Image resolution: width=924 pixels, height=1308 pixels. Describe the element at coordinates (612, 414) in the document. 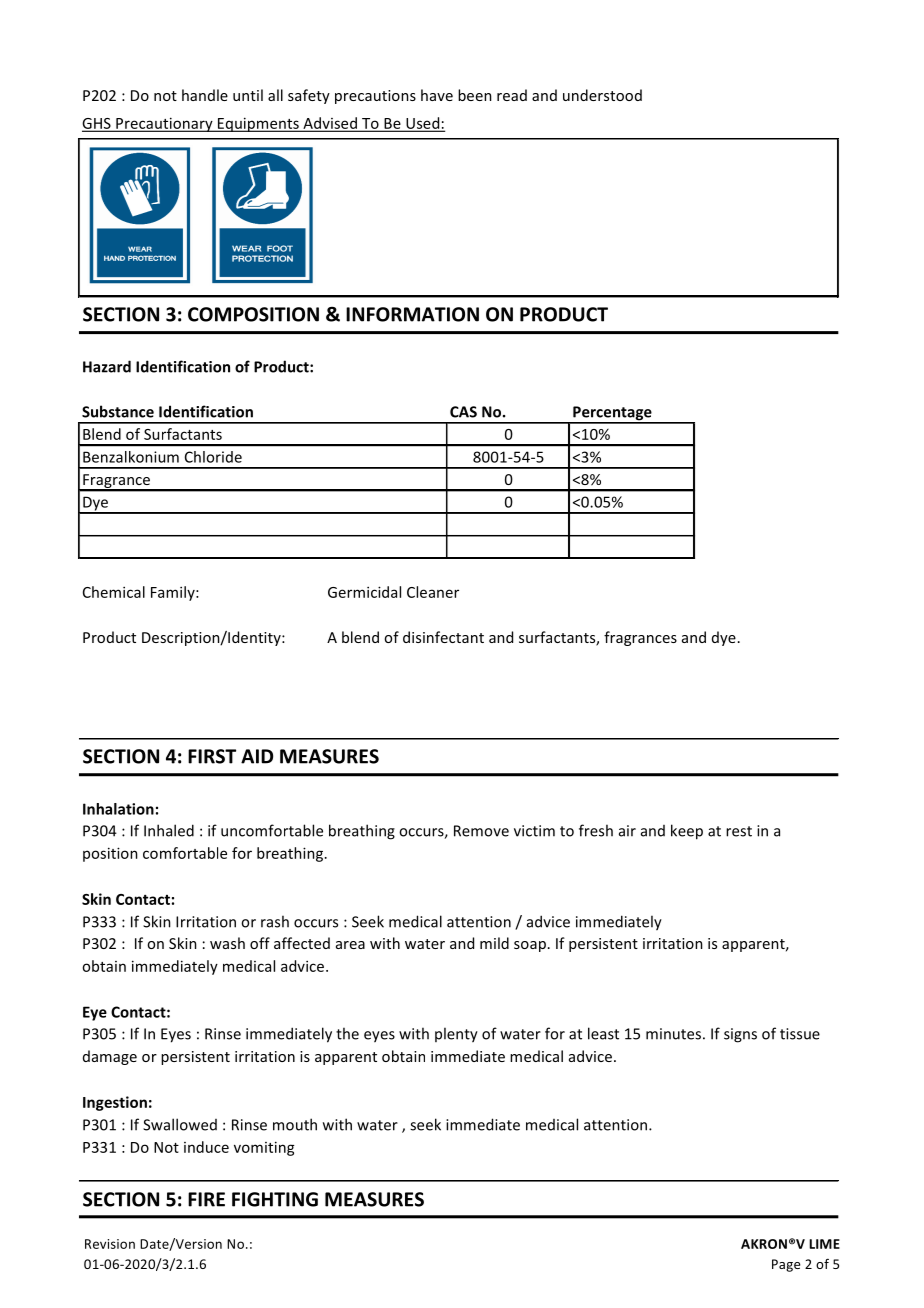

I see `Percentage` at that location.
